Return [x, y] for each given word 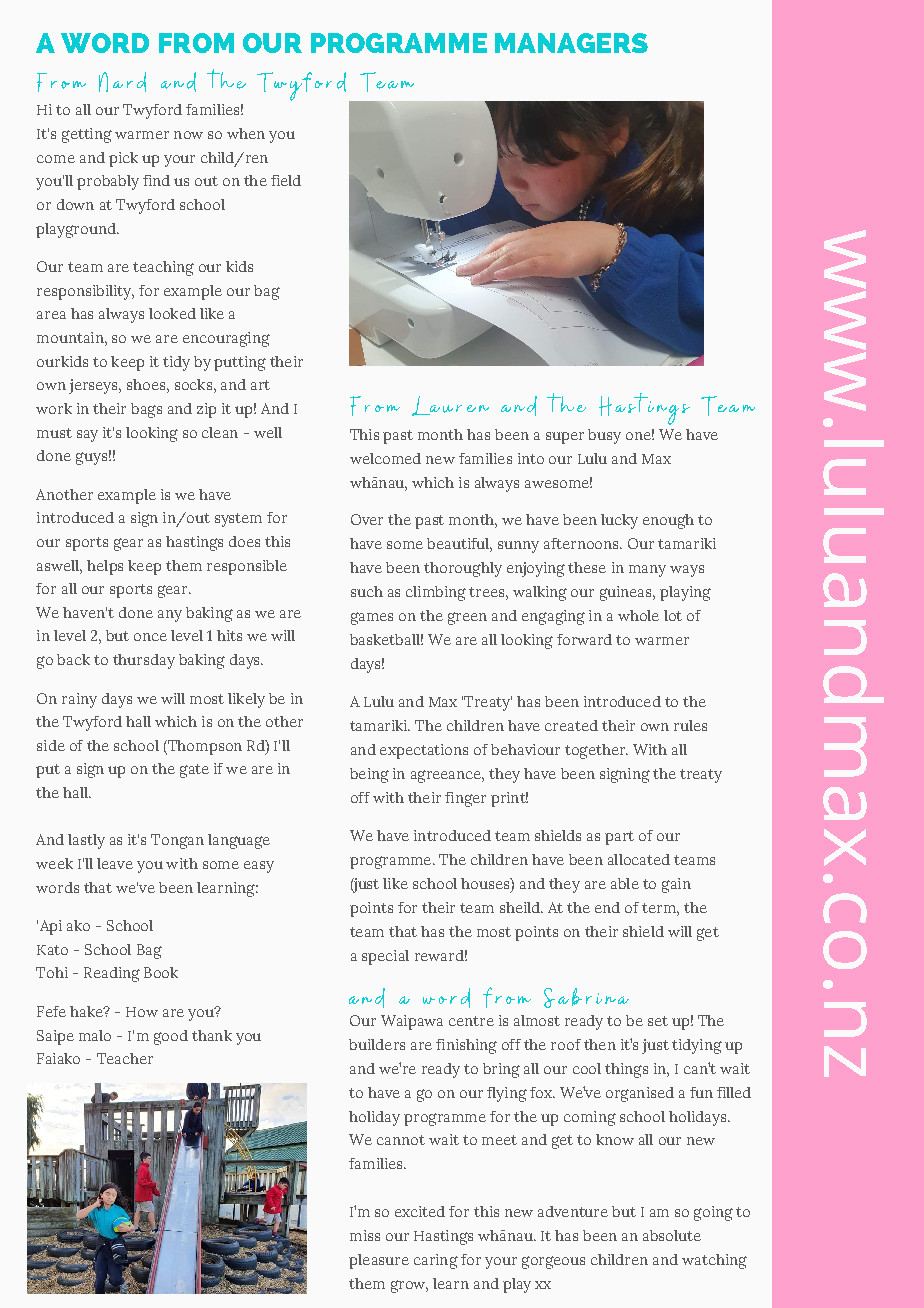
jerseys [94, 386]
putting [240, 363]
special [385, 957]
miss [365, 1235]
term [660, 908]
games [372, 618]
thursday [144, 661]
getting [87, 135]
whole [638, 615]
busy [604, 436]
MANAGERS [571, 43]
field [286, 180]
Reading [112, 974]
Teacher [125, 1058]
